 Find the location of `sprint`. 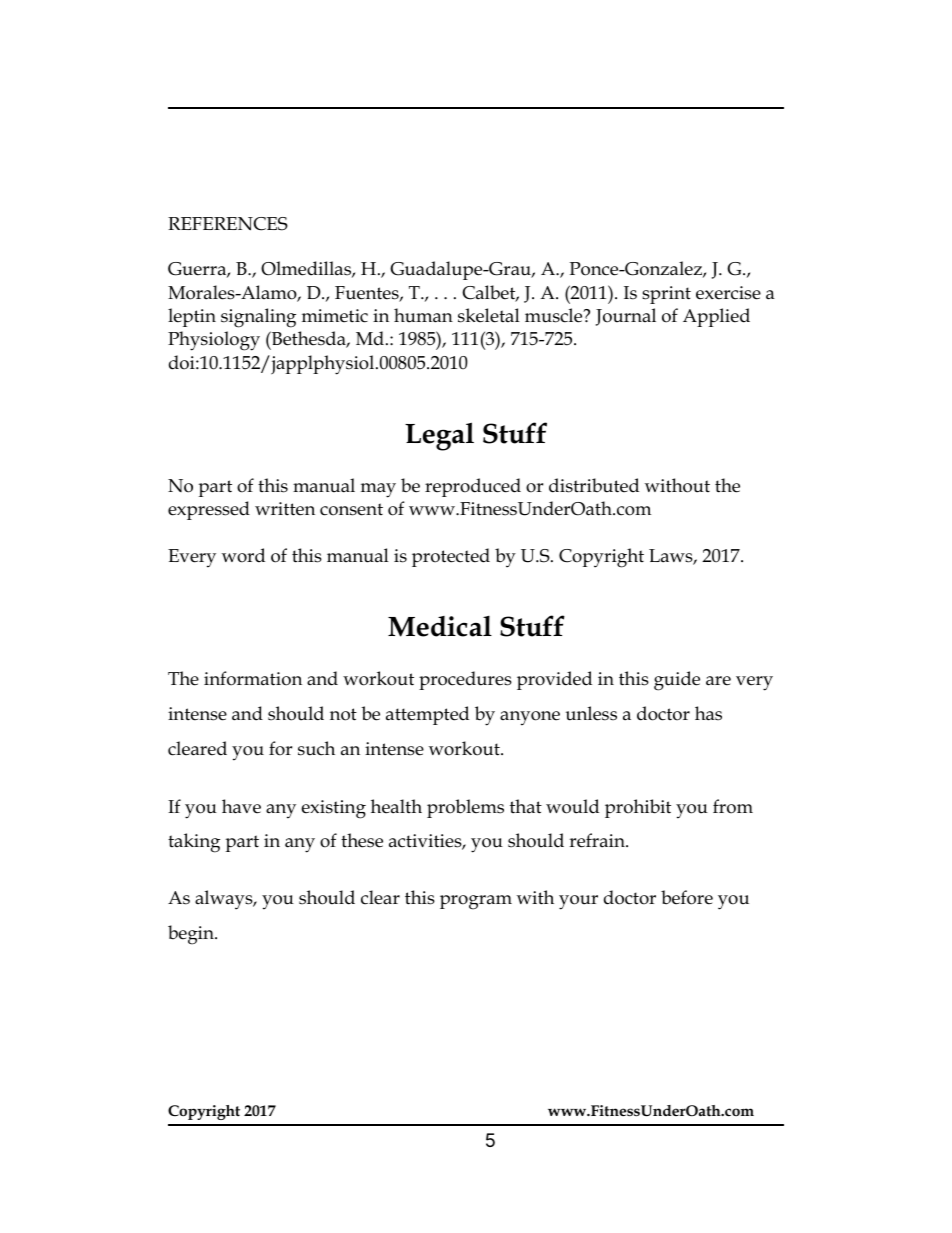

sprint is located at coordinates (666, 295).
